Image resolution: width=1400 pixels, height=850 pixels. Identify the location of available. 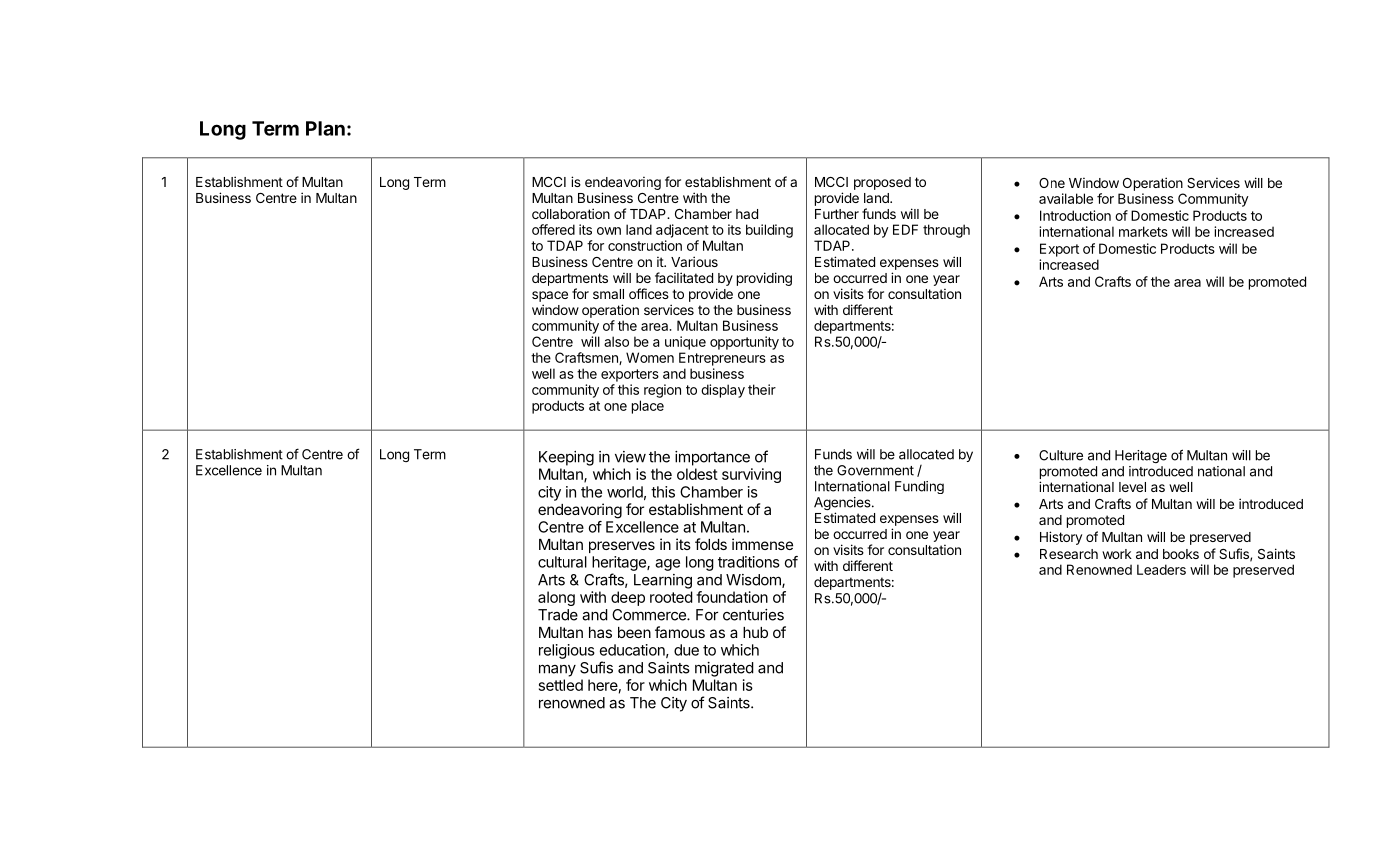
(1066, 198).
